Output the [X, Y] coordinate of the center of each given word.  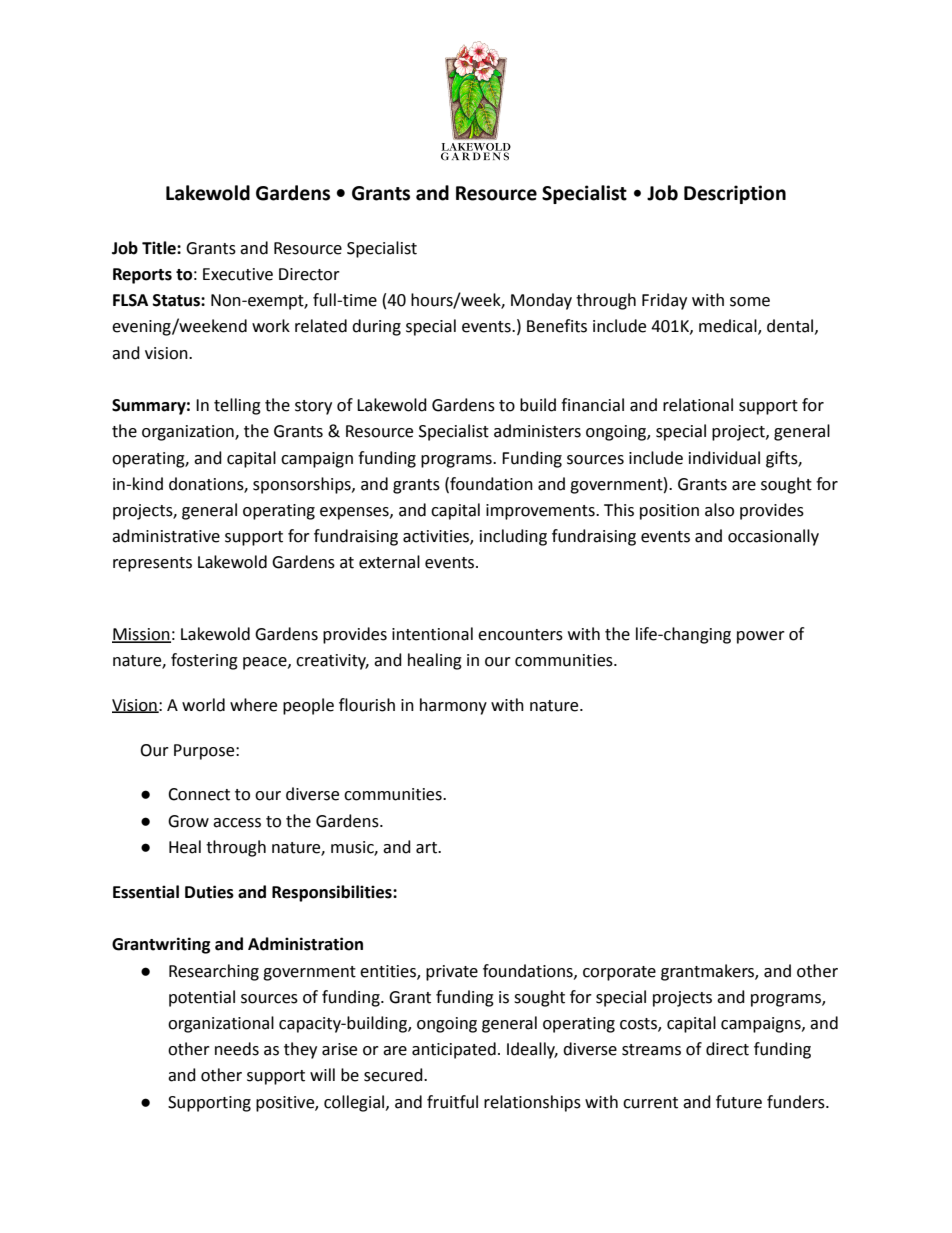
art [427, 848]
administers [537, 431]
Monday [541, 301]
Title [160, 248]
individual [724, 458]
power [761, 637]
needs [237, 1049]
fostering [204, 661]
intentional [432, 634]
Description [735, 194]
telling [237, 406]
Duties [209, 892]
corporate [619, 973]
